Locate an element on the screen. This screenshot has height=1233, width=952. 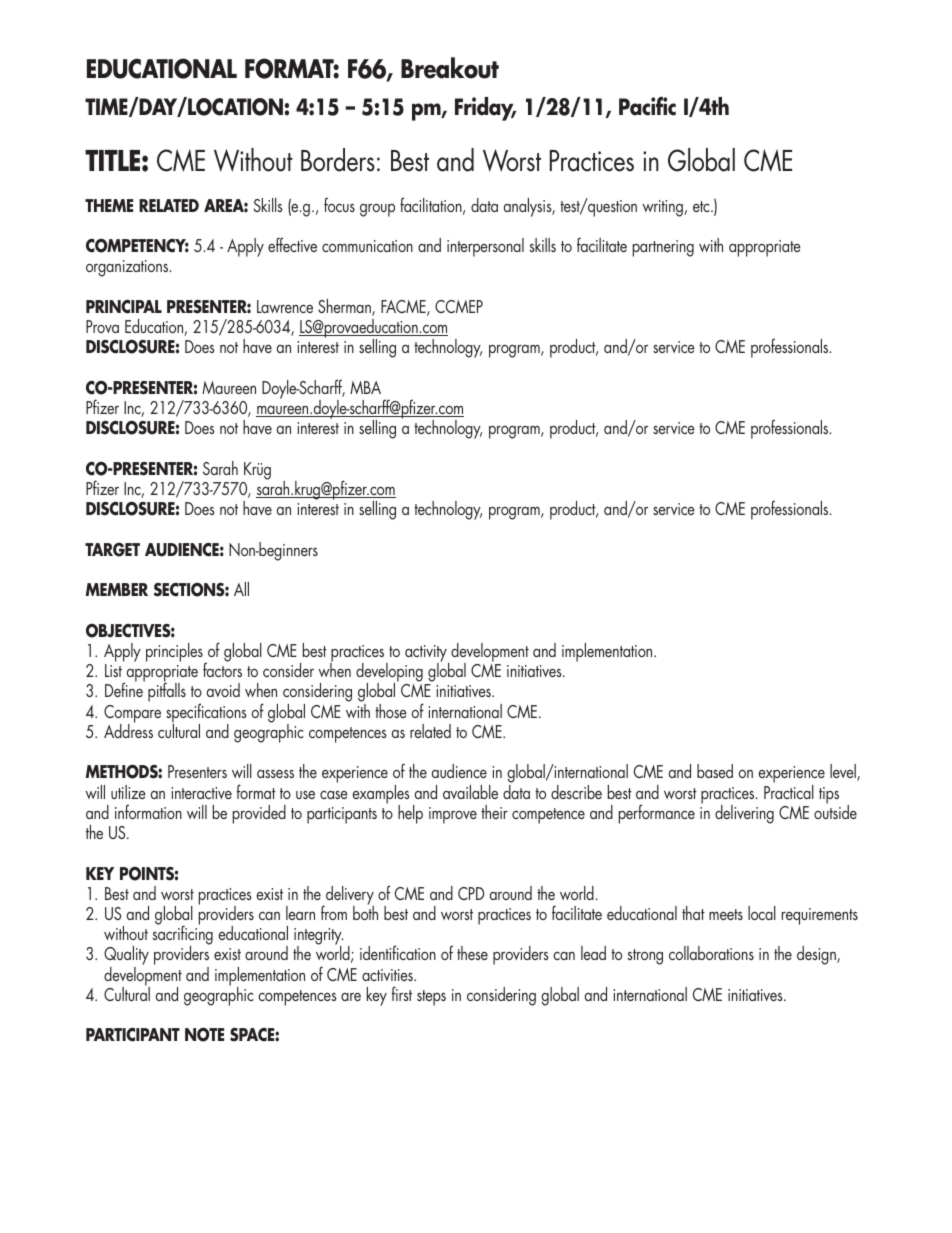
Borders is located at coordinates (338, 160).
